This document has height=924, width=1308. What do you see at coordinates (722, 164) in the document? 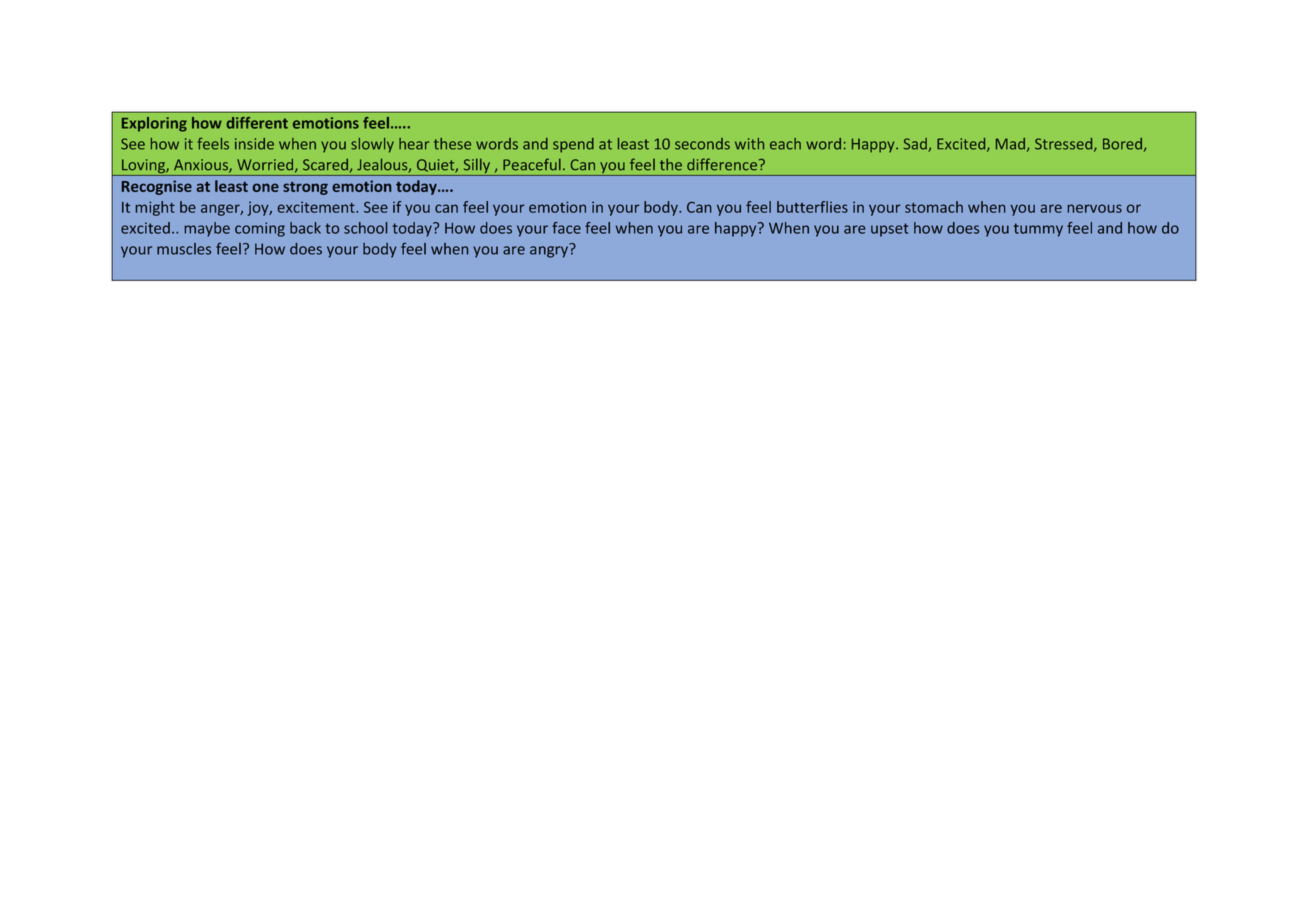
I see `difference` at bounding box center [722, 164].
